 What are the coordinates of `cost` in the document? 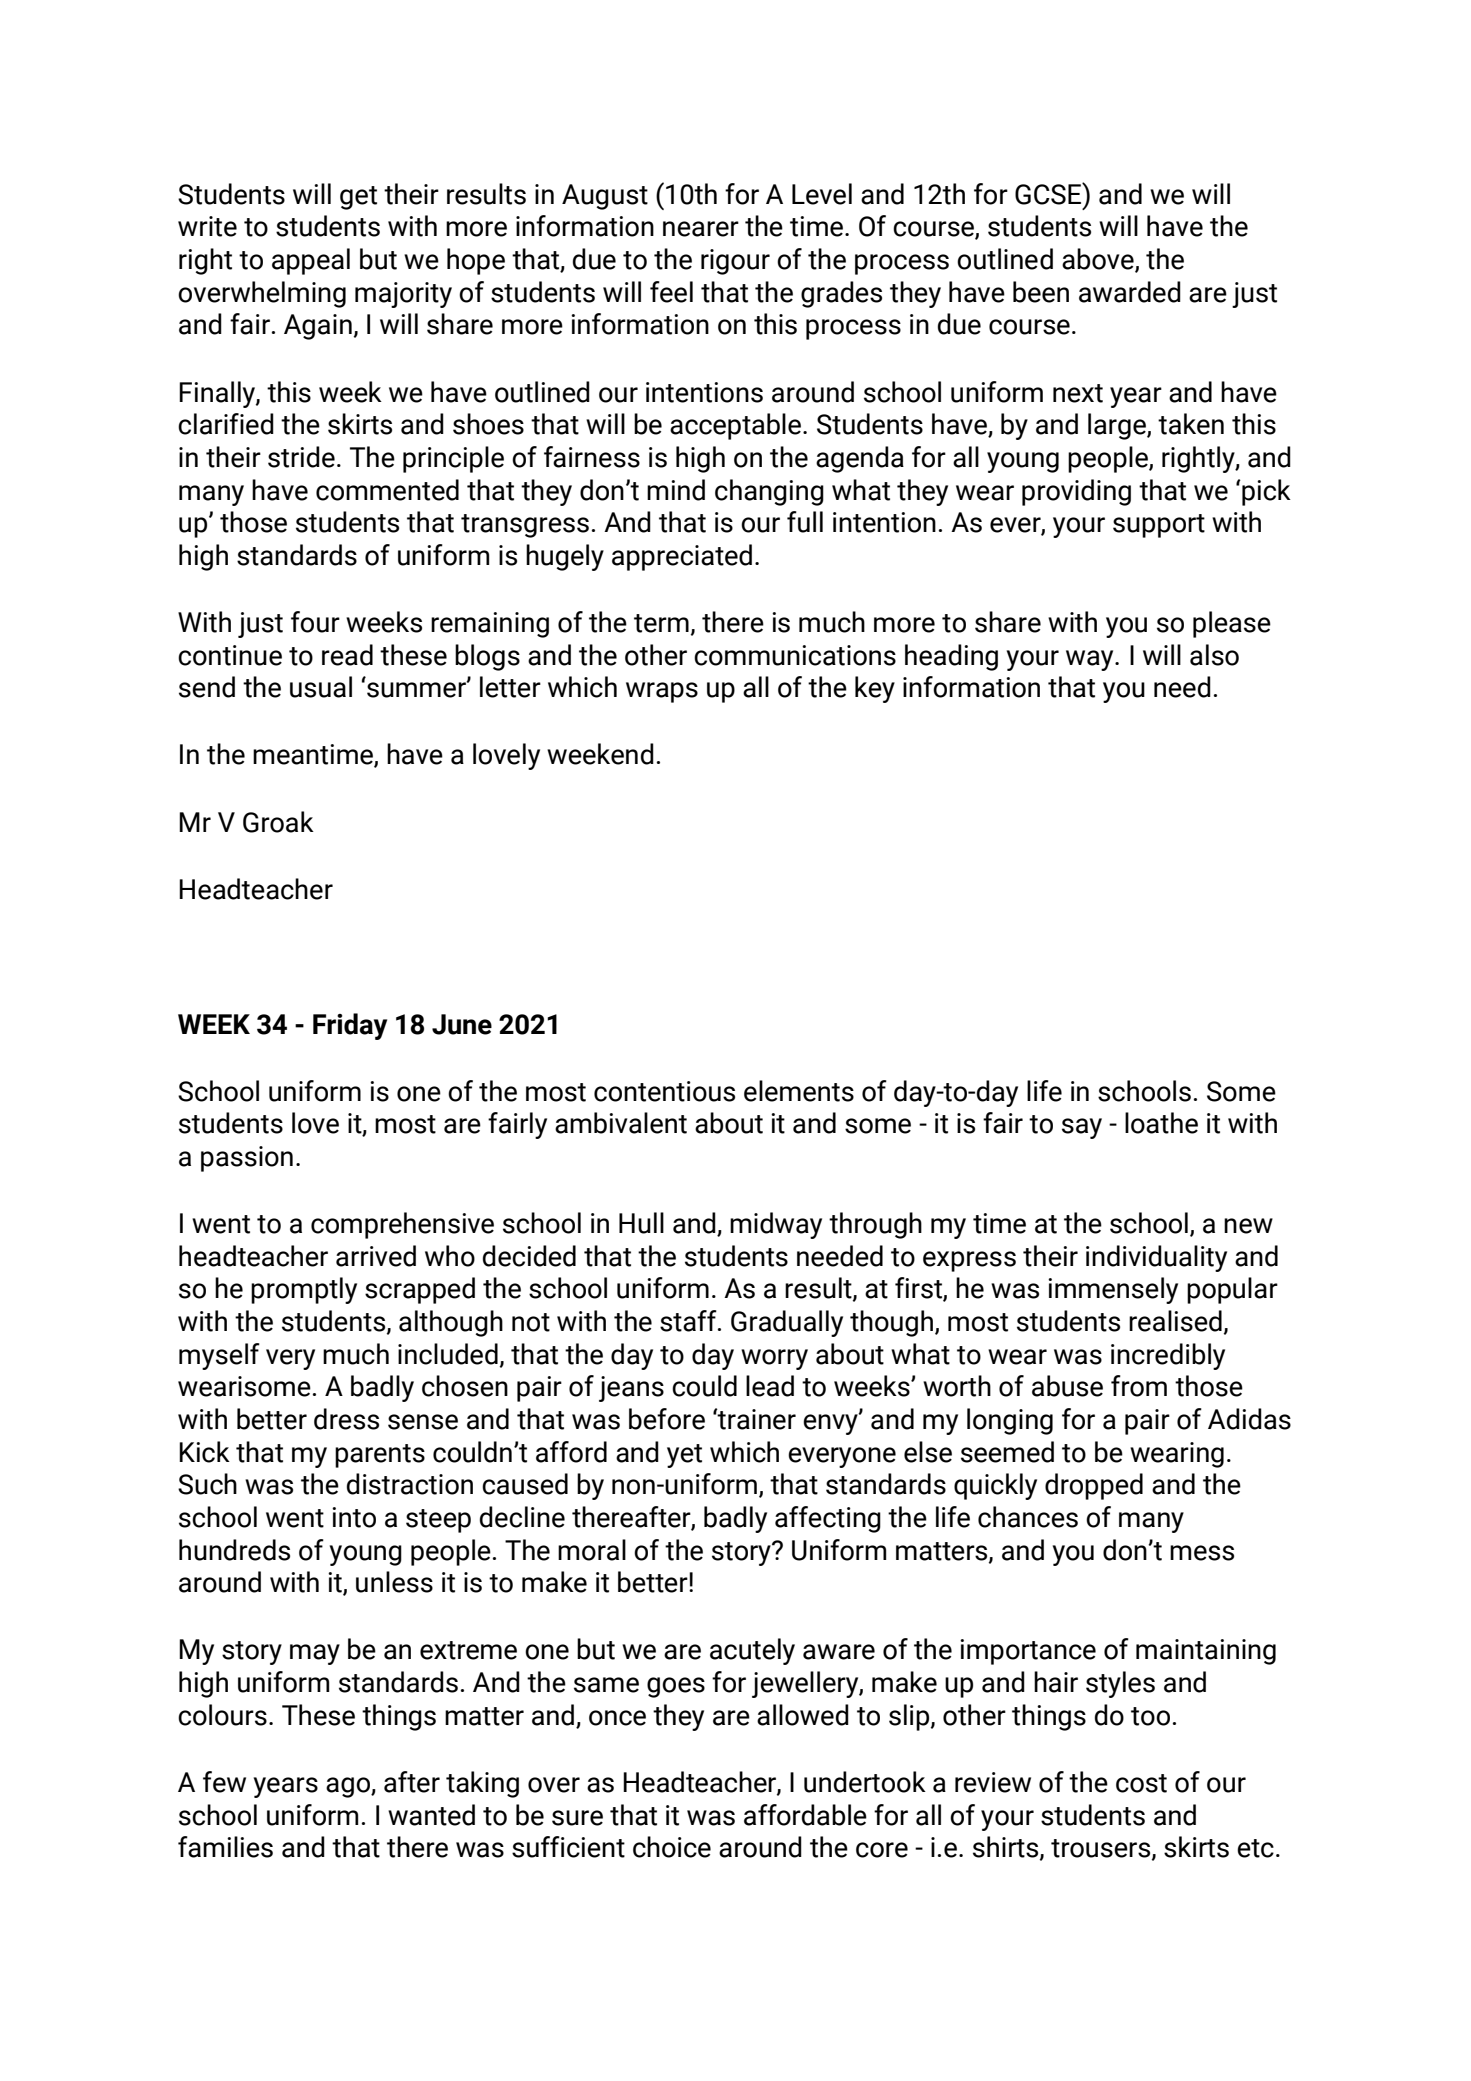 It's located at (1141, 1783).
